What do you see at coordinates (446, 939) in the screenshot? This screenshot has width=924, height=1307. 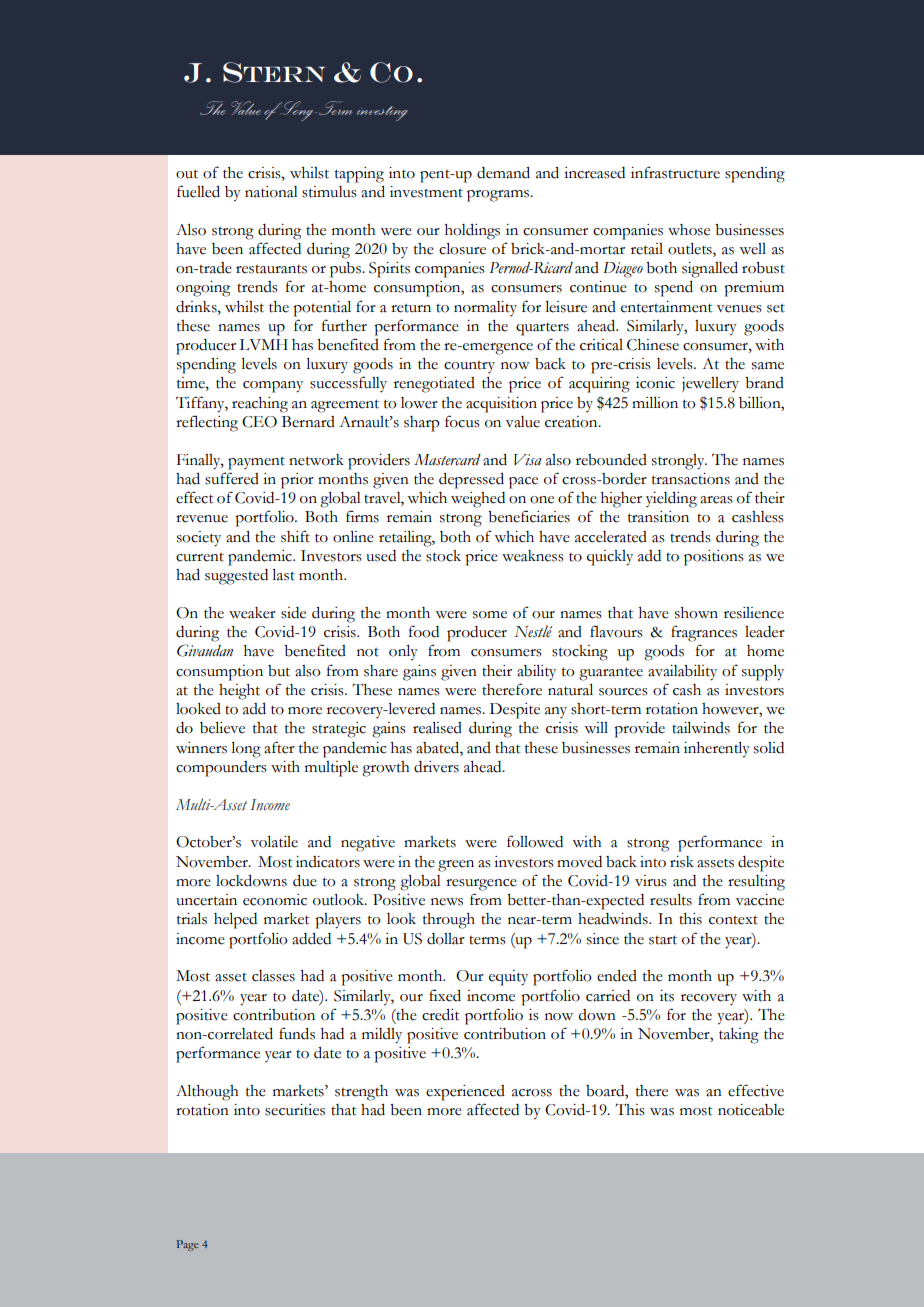 I see `dollar` at bounding box center [446, 939].
